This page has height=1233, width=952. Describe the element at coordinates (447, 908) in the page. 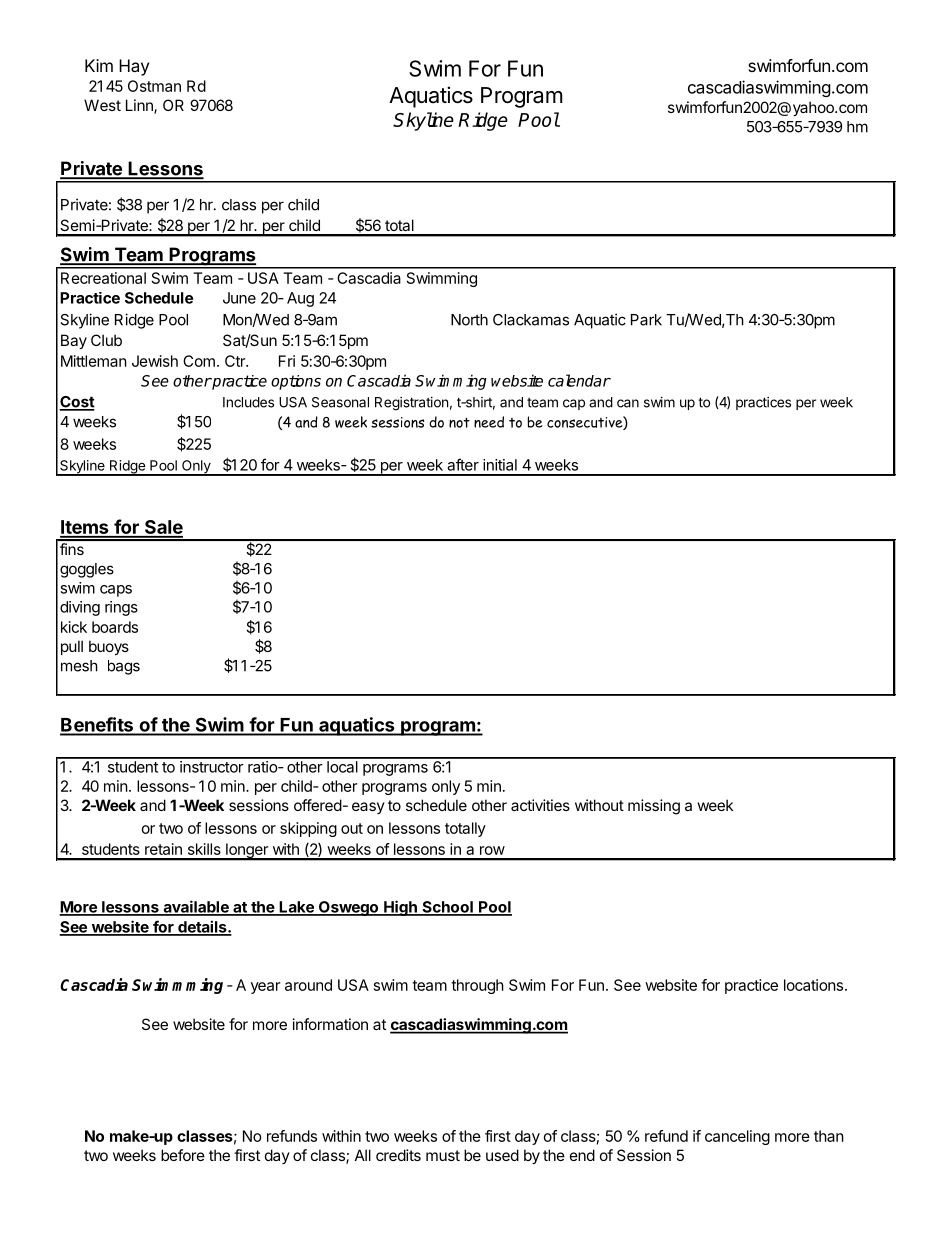

I see `School` at that location.
